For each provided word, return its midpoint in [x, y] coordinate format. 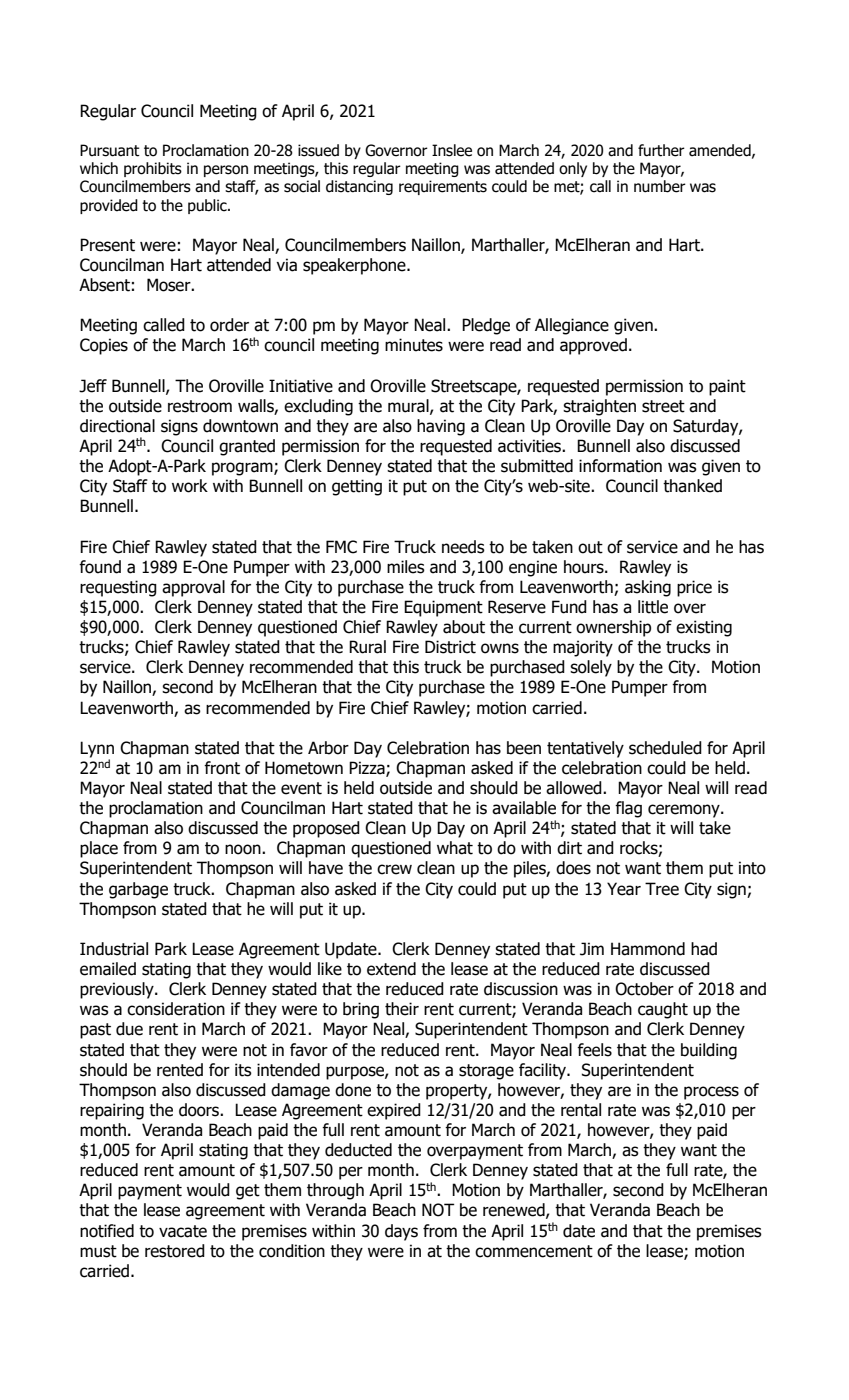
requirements [443, 187]
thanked [692, 486]
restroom [200, 406]
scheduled [665, 748]
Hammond [648, 949]
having [441, 427]
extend [391, 969]
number [660, 186]
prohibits [153, 169]
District [450, 647]
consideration [176, 1009]
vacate [183, 1231]
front [222, 768]
